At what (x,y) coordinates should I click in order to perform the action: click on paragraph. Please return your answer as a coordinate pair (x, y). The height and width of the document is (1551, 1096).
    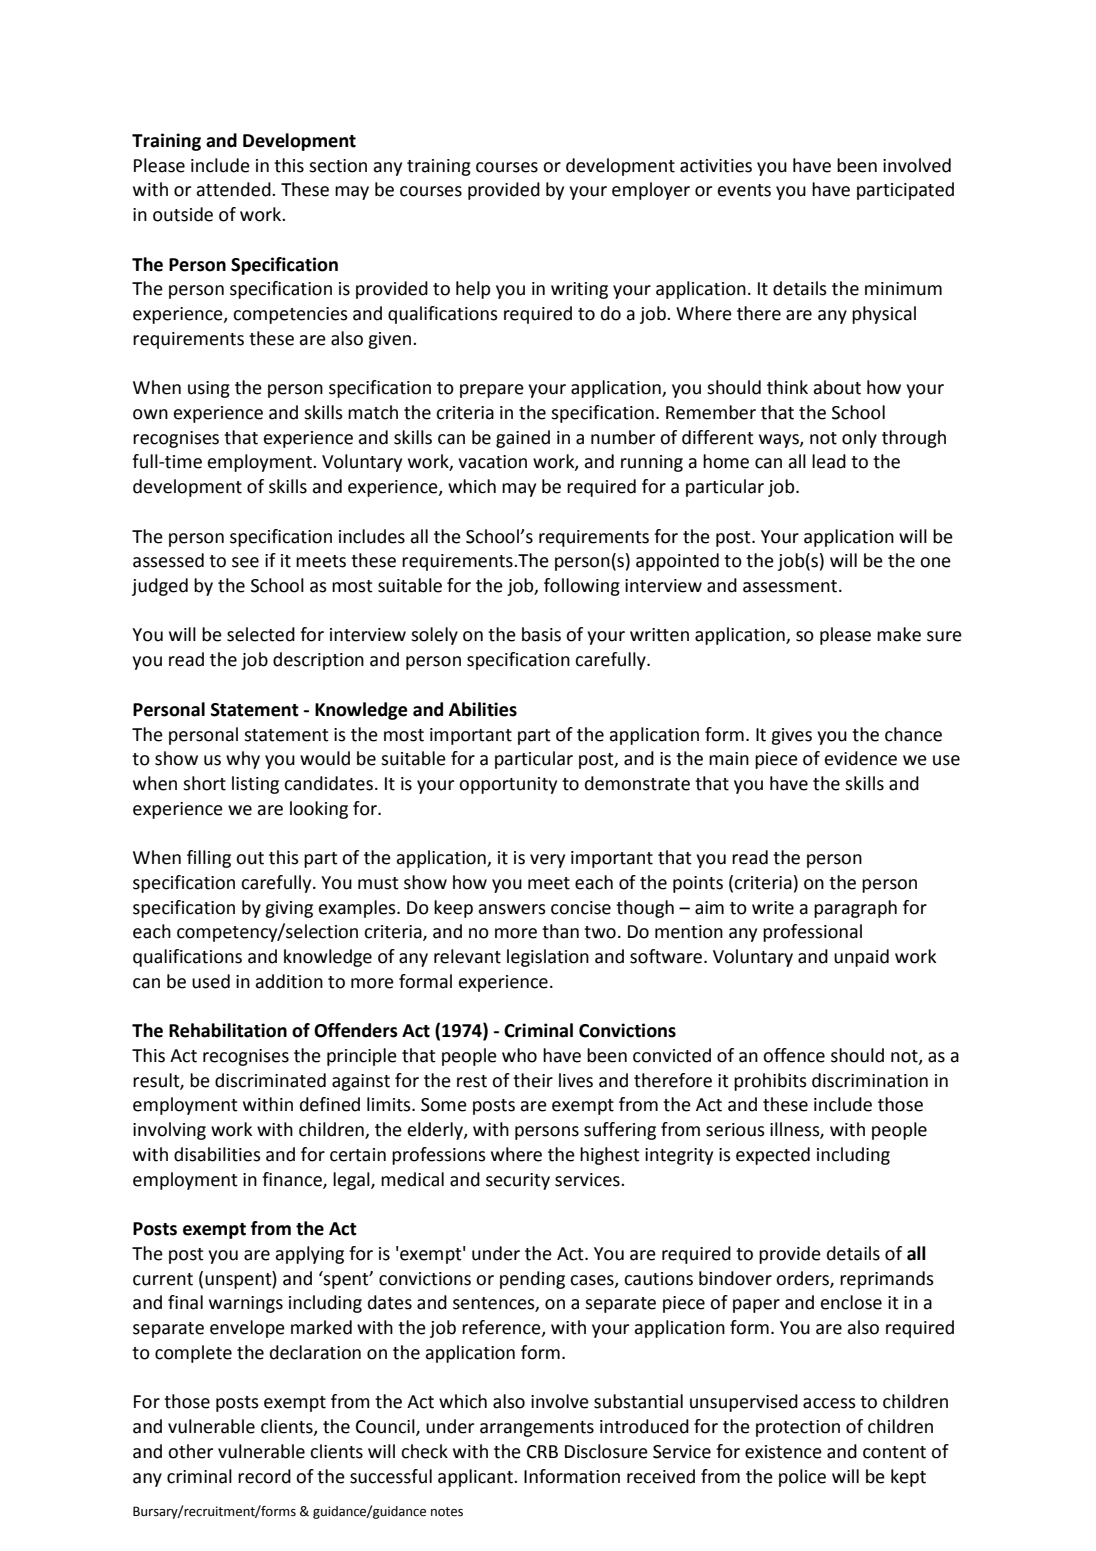
    Looking at the image, I should click on (855, 909).
